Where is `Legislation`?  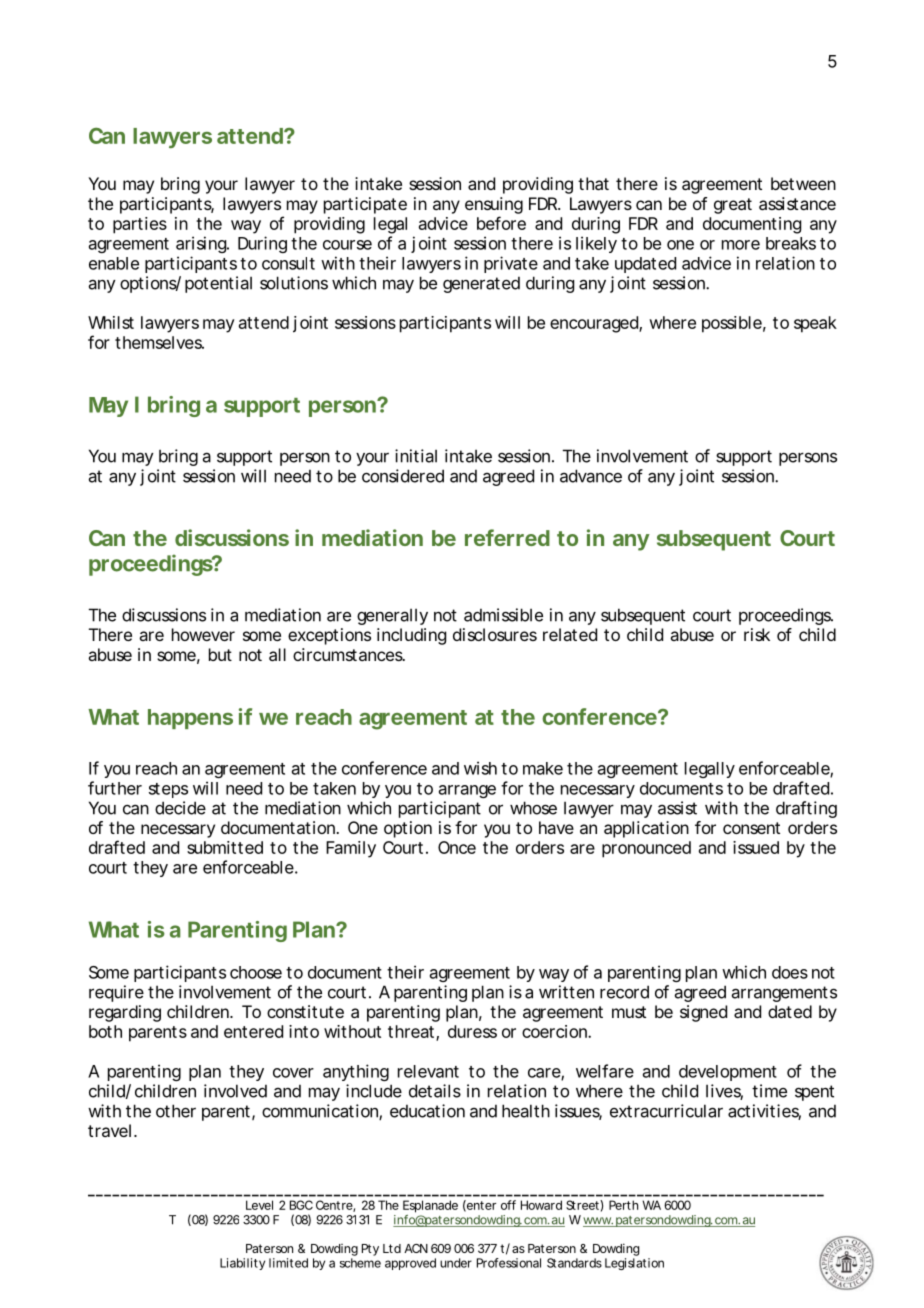
Legislation is located at coordinates (634, 1264).
